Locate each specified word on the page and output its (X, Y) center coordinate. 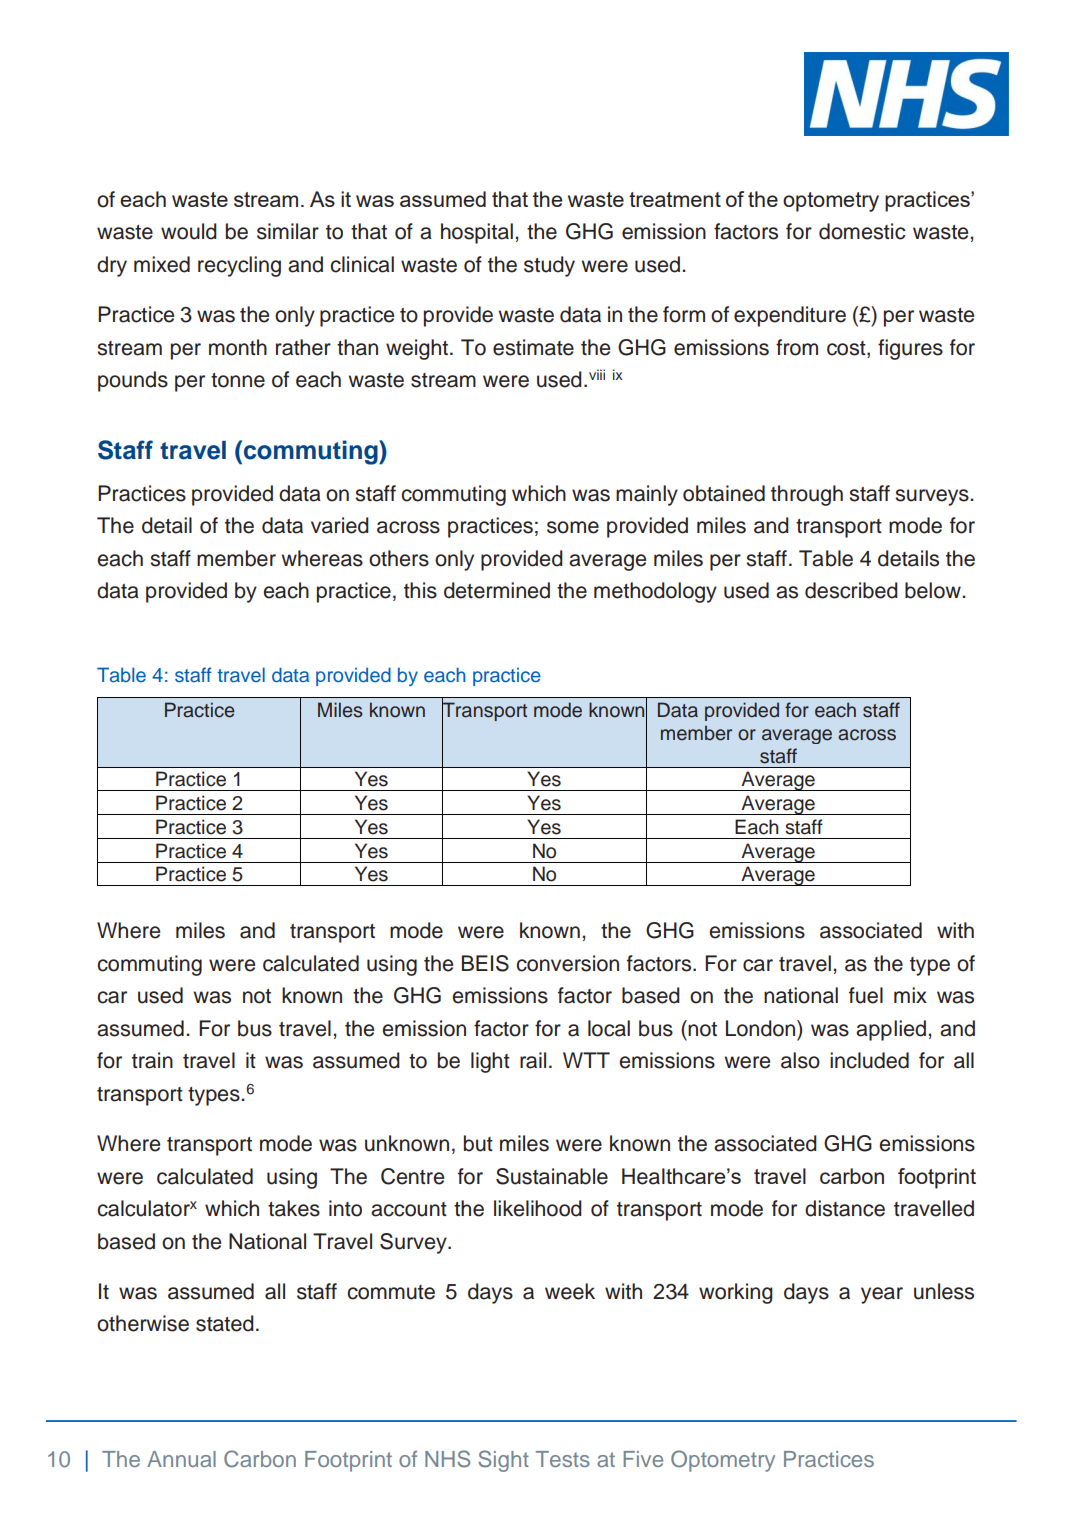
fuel (866, 995)
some (573, 527)
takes (294, 1208)
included (869, 1060)
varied (340, 525)
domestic (862, 231)
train (152, 1060)
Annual (181, 1459)
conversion (567, 963)
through (807, 495)
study (549, 266)
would (189, 231)
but (478, 1143)
